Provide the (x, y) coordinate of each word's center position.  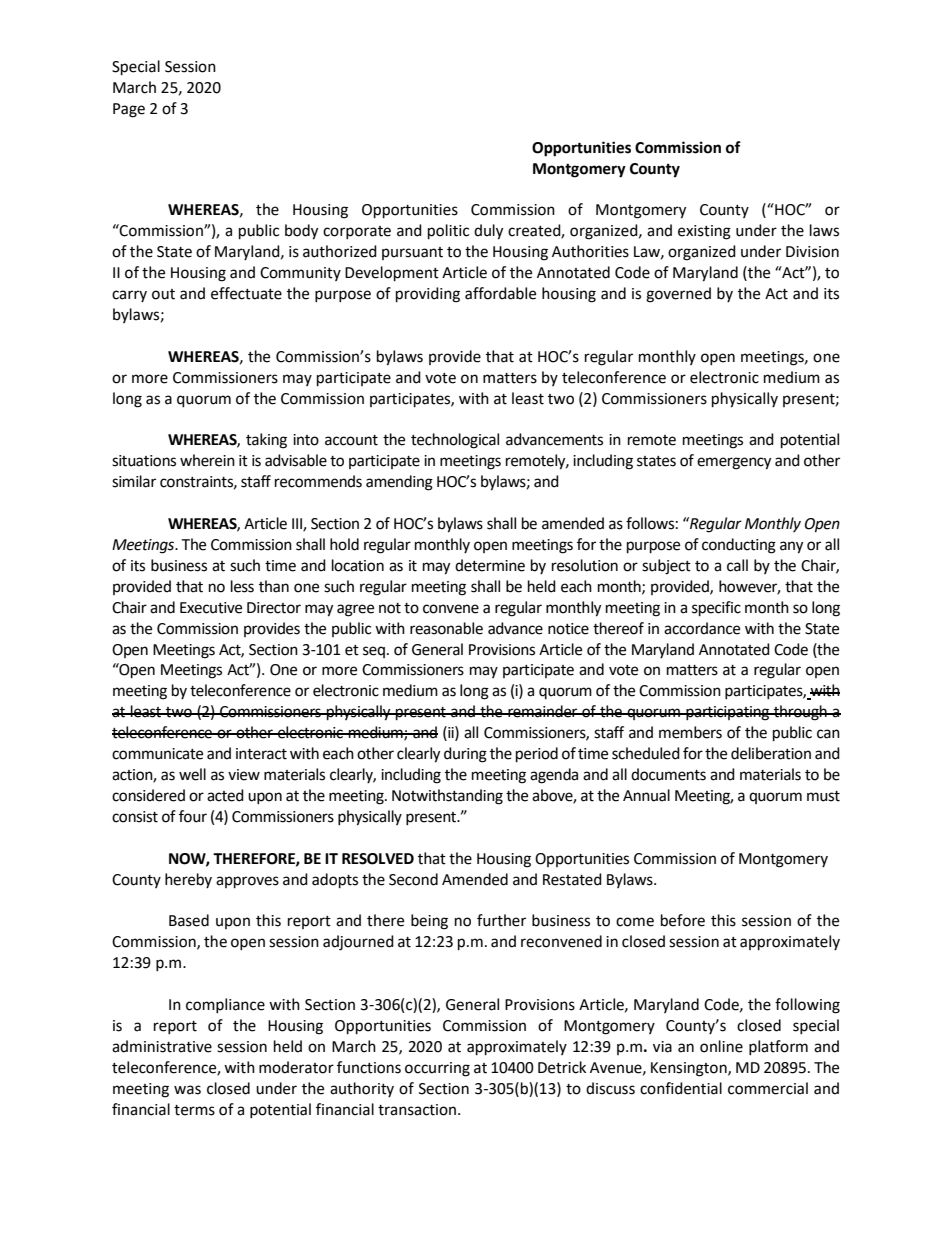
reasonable (446, 628)
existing (704, 232)
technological (455, 441)
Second (413, 879)
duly (488, 232)
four (193, 816)
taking (266, 441)
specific (716, 609)
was (187, 1090)
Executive (211, 608)
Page (129, 110)
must (823, 796)
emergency (734, 463)
